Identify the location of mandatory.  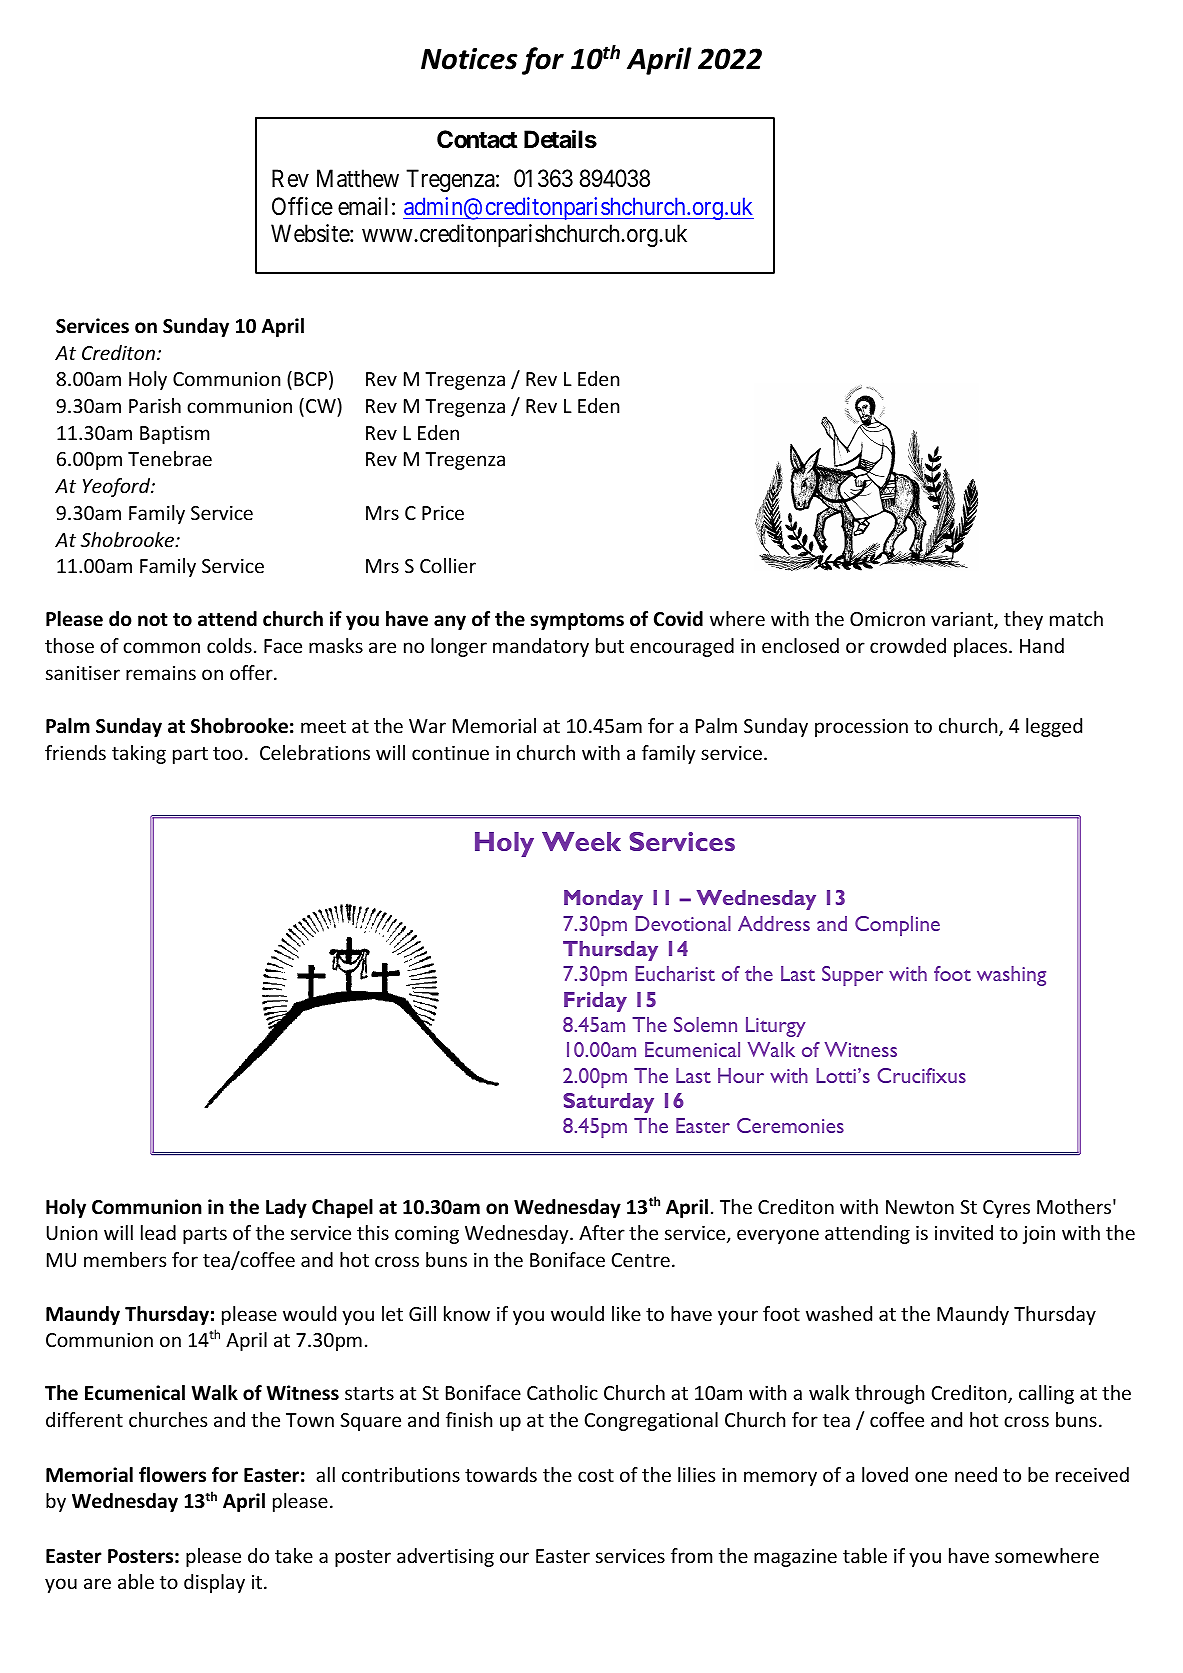
(541, 647).
